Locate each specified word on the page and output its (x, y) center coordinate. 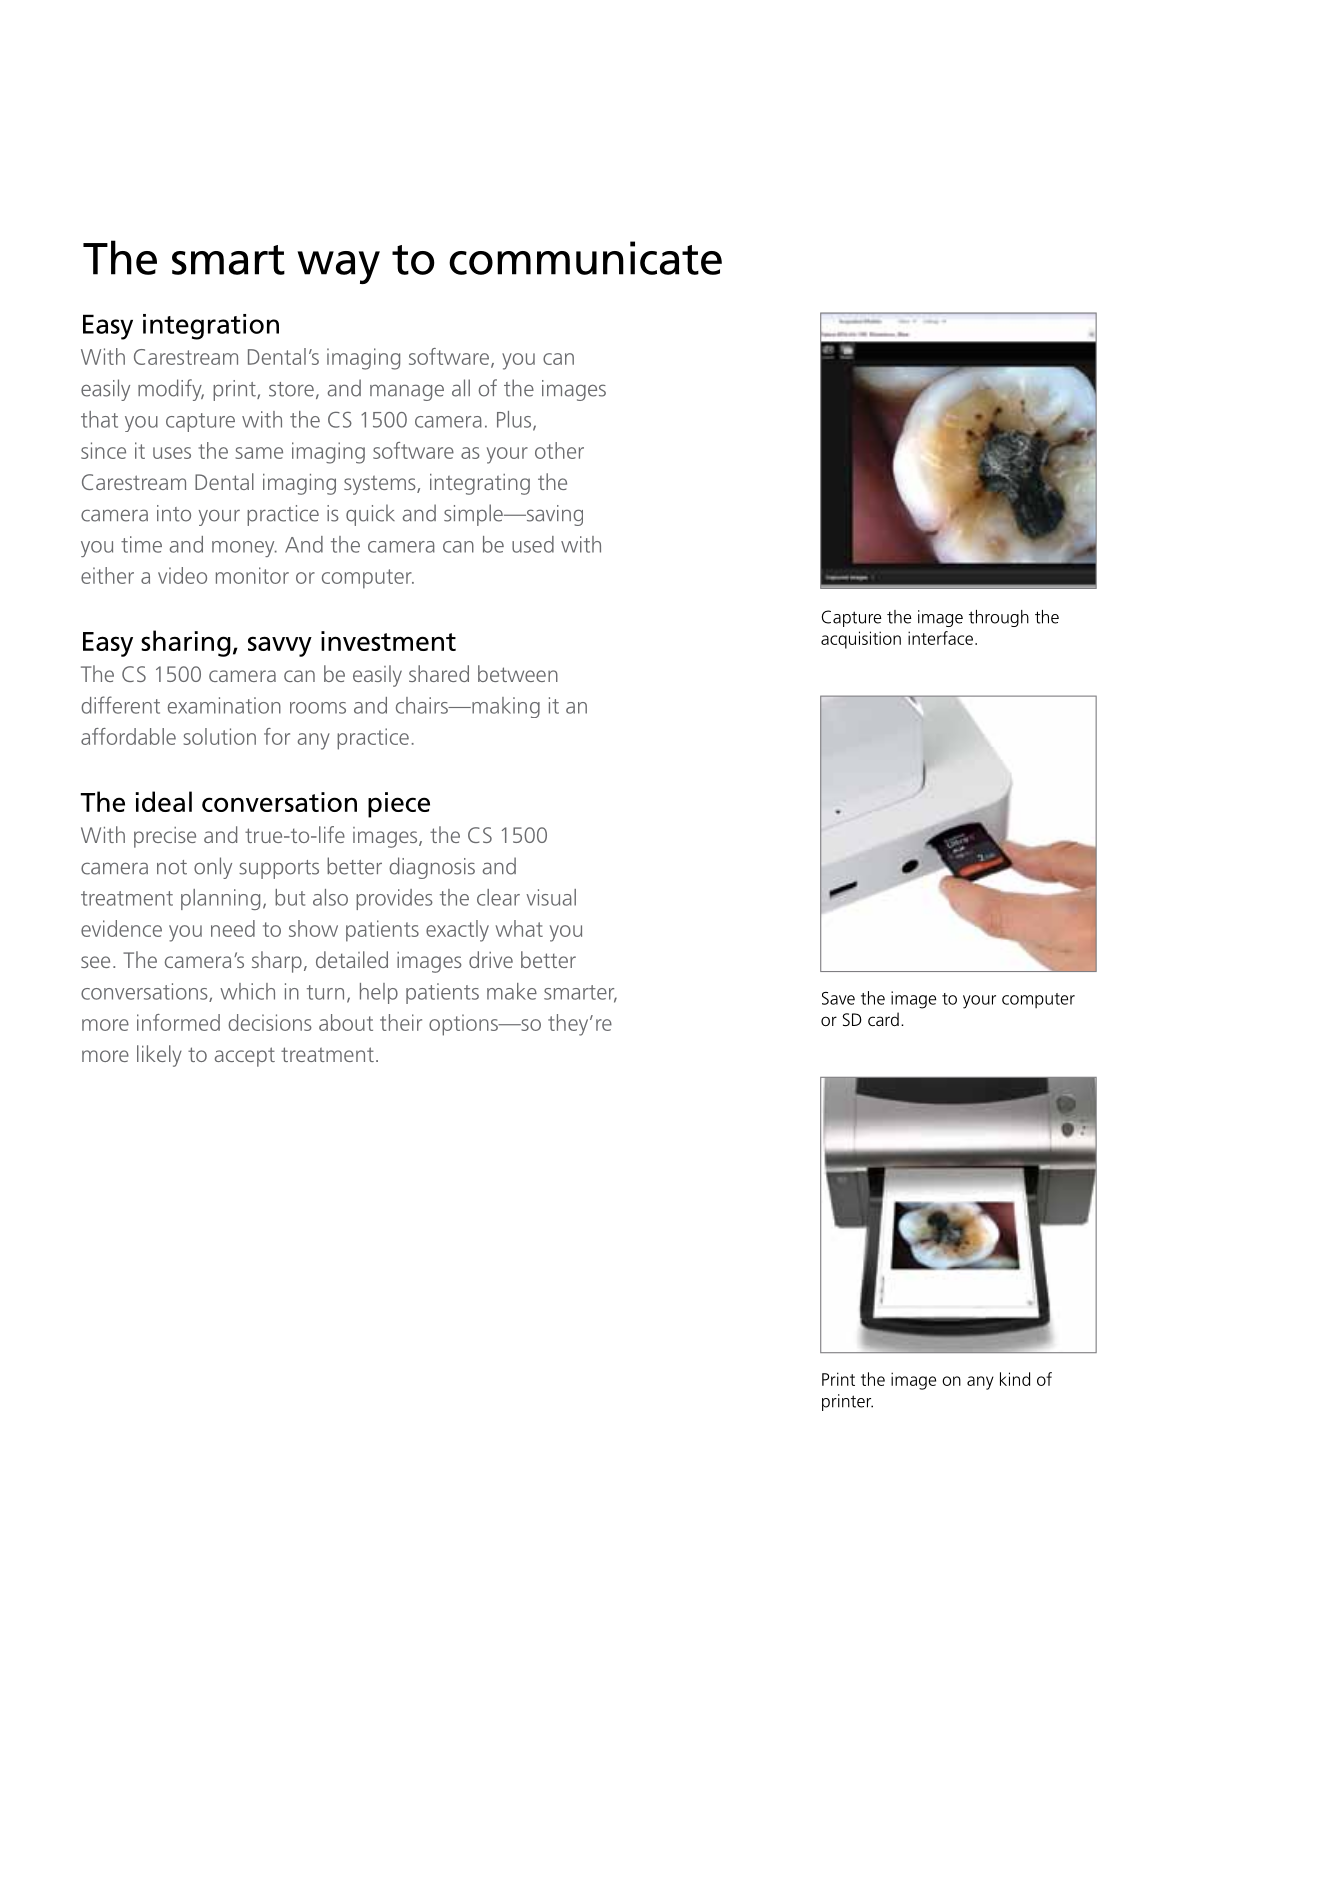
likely (159, 1056)
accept (245, 1057)
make (512, 991)
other (559, 450)
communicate (585, 258)
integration (211, 327)
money (244, 549)
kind (1015, 1379)
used (533, 544)
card (883, 1019)
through (999, 618)
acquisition (861, 640)
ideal (164, 801)
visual (551, 897)
